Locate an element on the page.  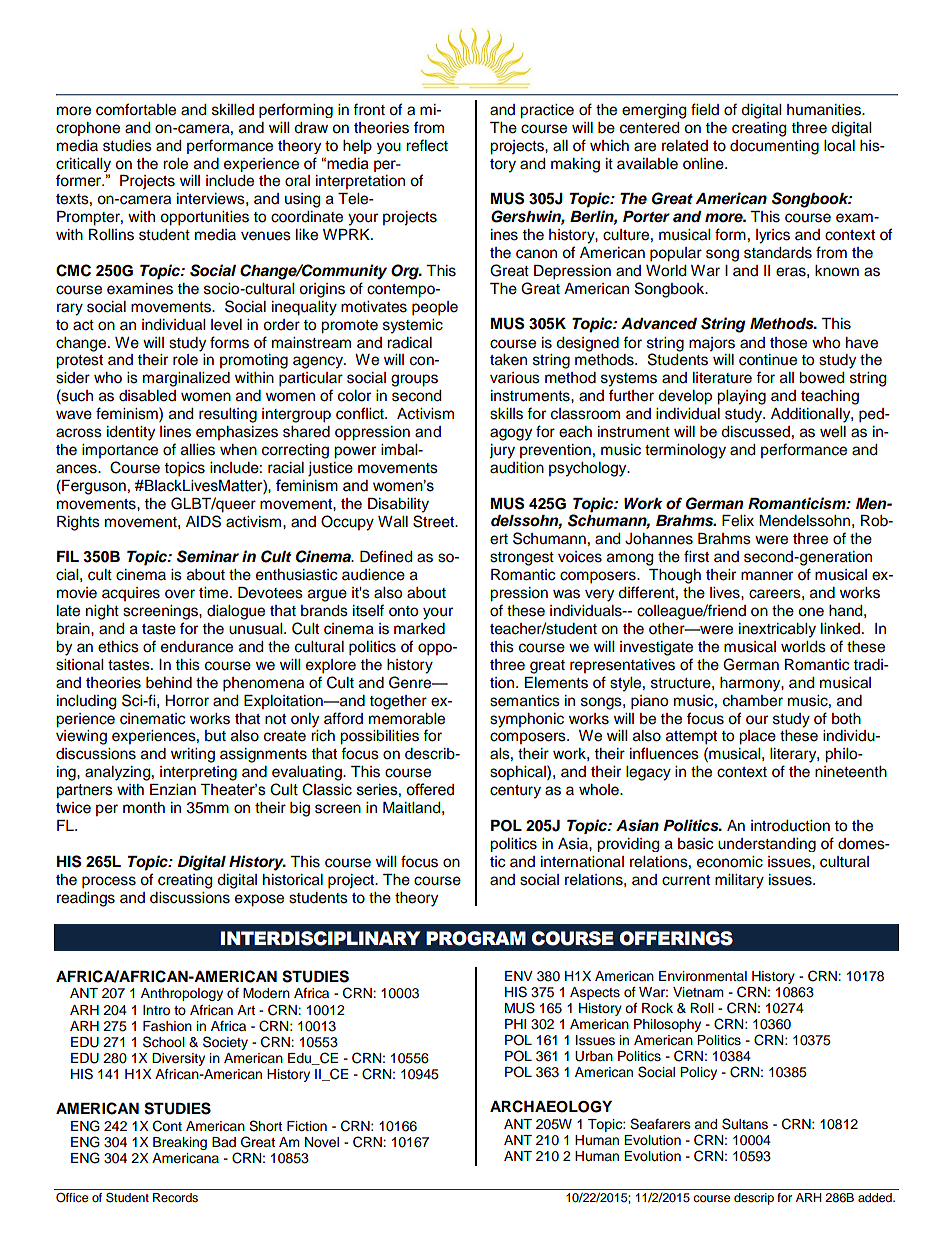
military is located at coordinates (739, 881).
